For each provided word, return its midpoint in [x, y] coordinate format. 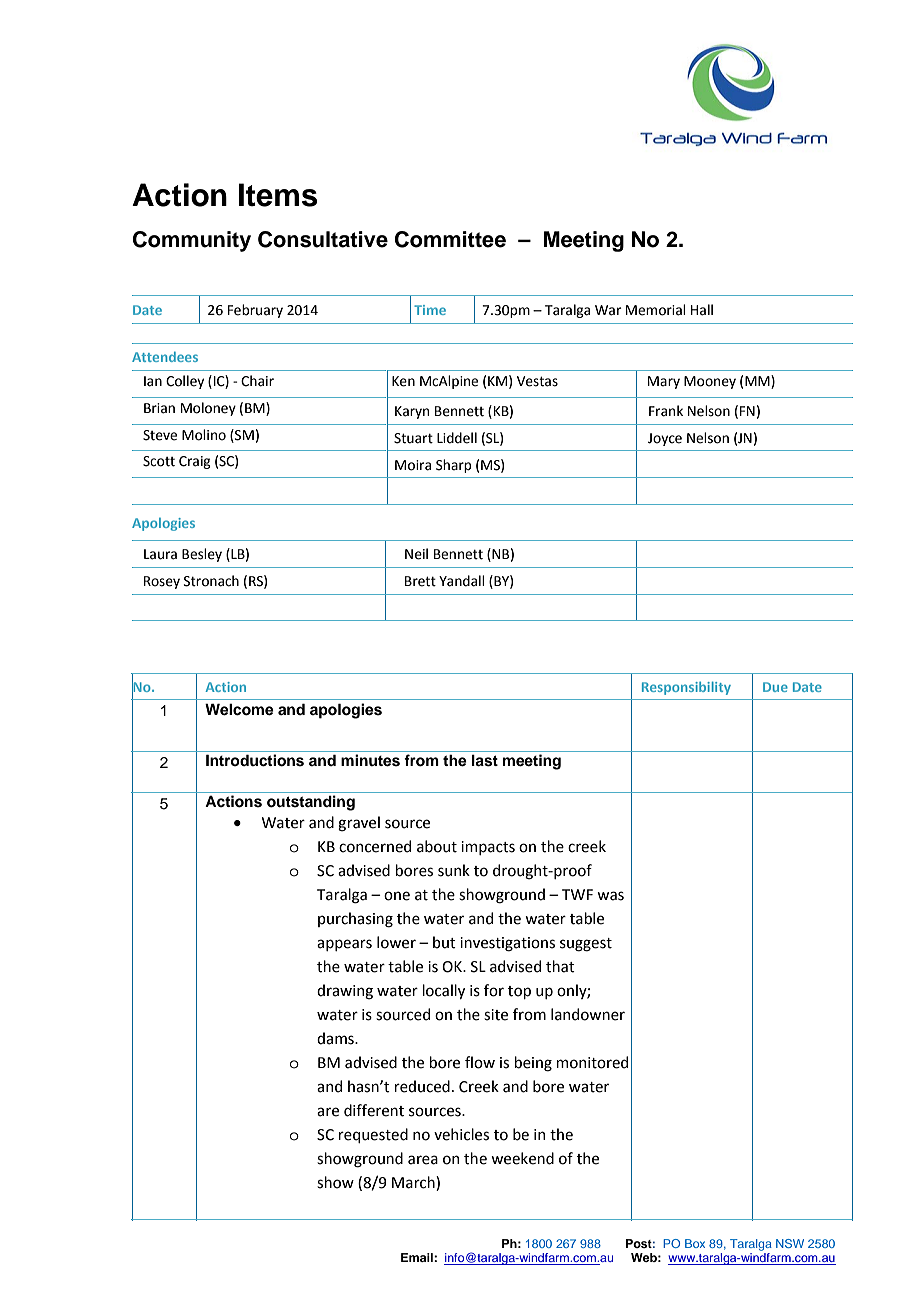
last [485, 761]
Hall [702, 310]
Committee [450, 239]
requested [373, 1135]
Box [695, 1243]
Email [418, 1257]
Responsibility [686, 688]
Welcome [239, 709]
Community [192, 241]
